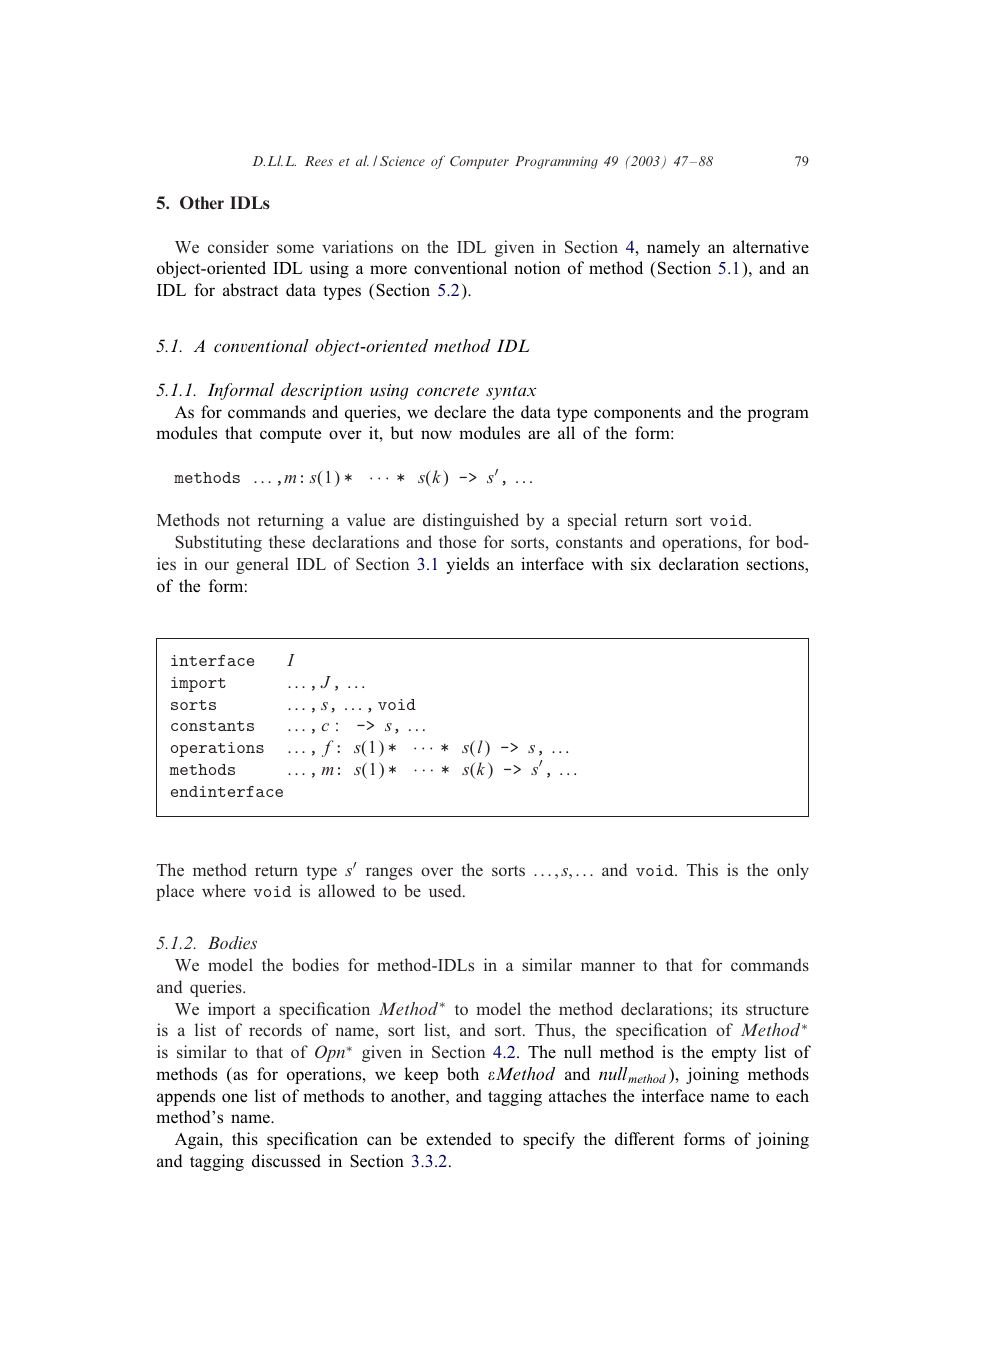 This screenshot has width=990, height=1351. I want to click on six, so click(641, 563).
